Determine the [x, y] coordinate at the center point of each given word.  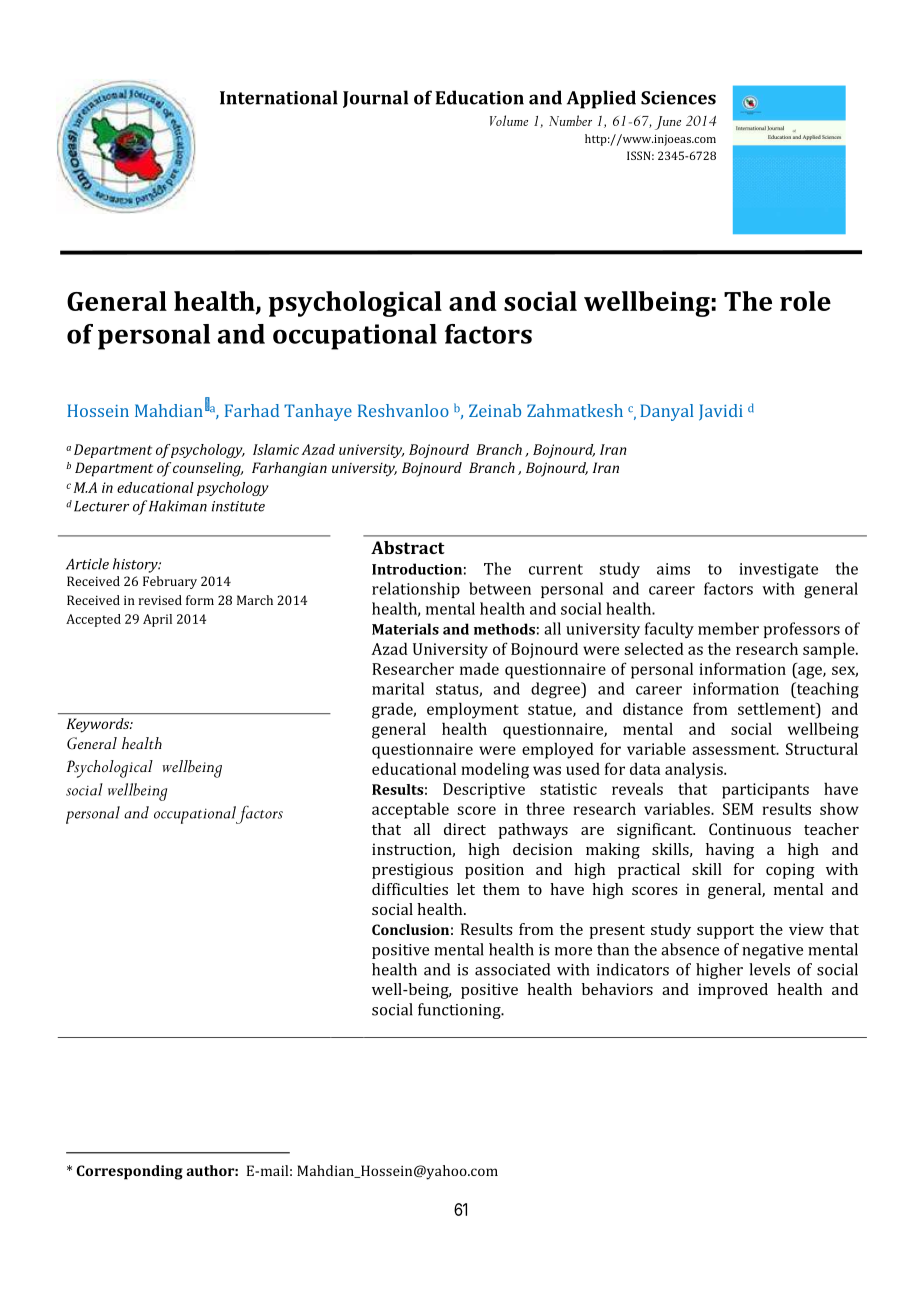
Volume [509, 120]
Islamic [276, 449]
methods [504, 629]
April [157, 620]
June [668, 123]
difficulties [410, 889]
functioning [460, 1011]
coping [790, 871]
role [805, 301]
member [728, 628]
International [279, 97]
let [466, 889]
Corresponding [130, 1172]
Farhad [252, 410]
